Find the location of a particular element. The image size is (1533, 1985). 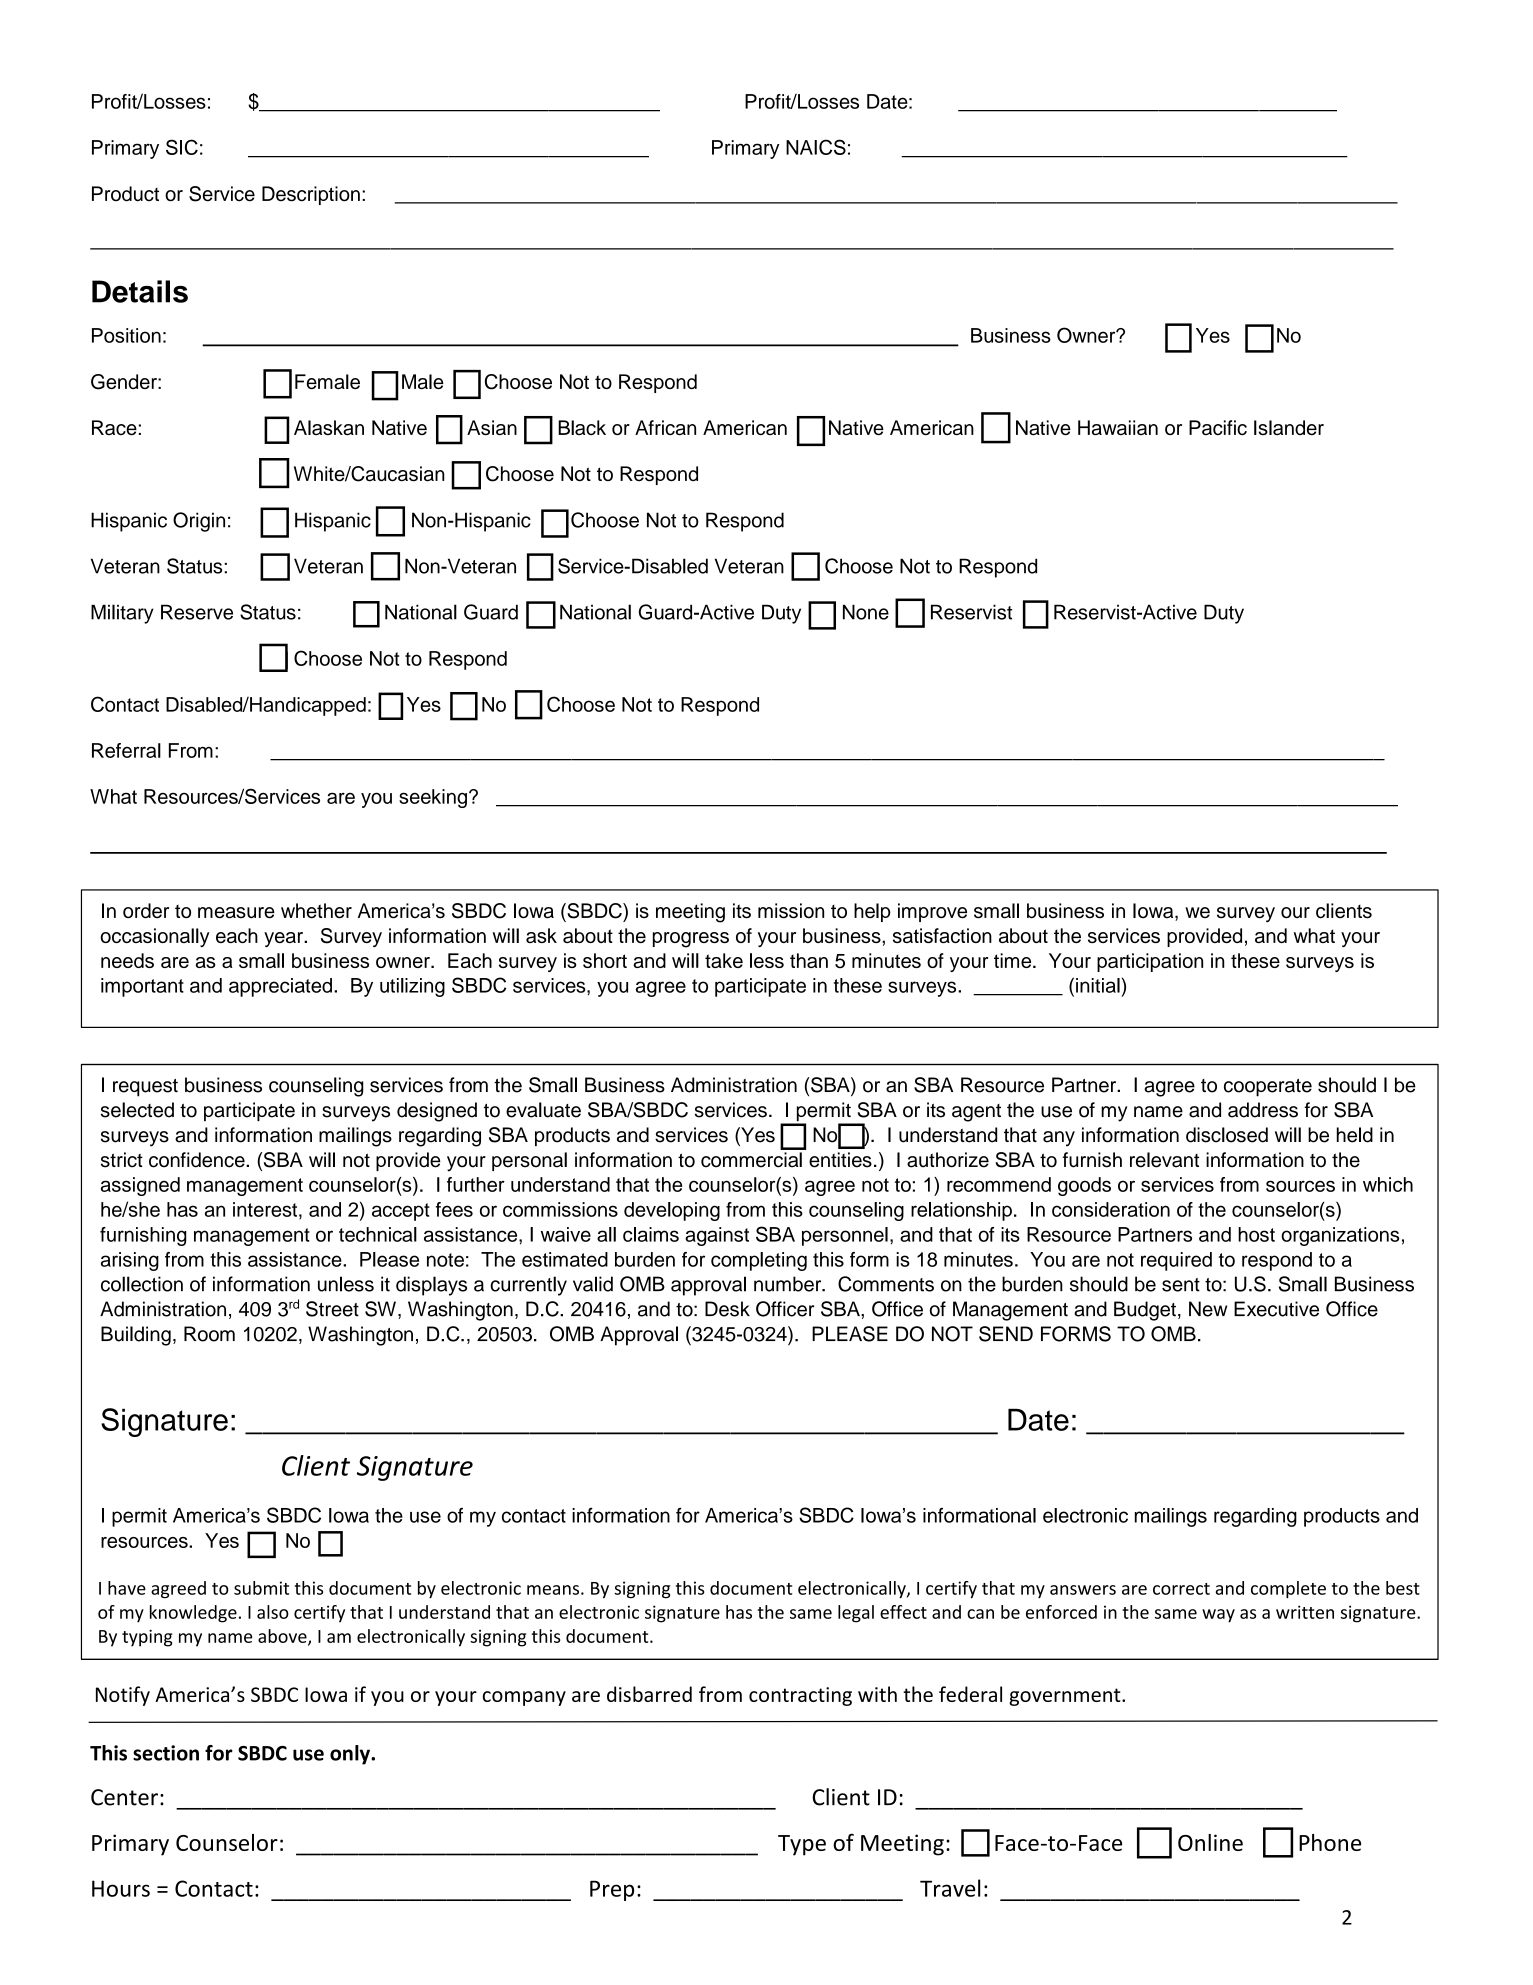

cooperate is located at coordinates (1268, 1088).
